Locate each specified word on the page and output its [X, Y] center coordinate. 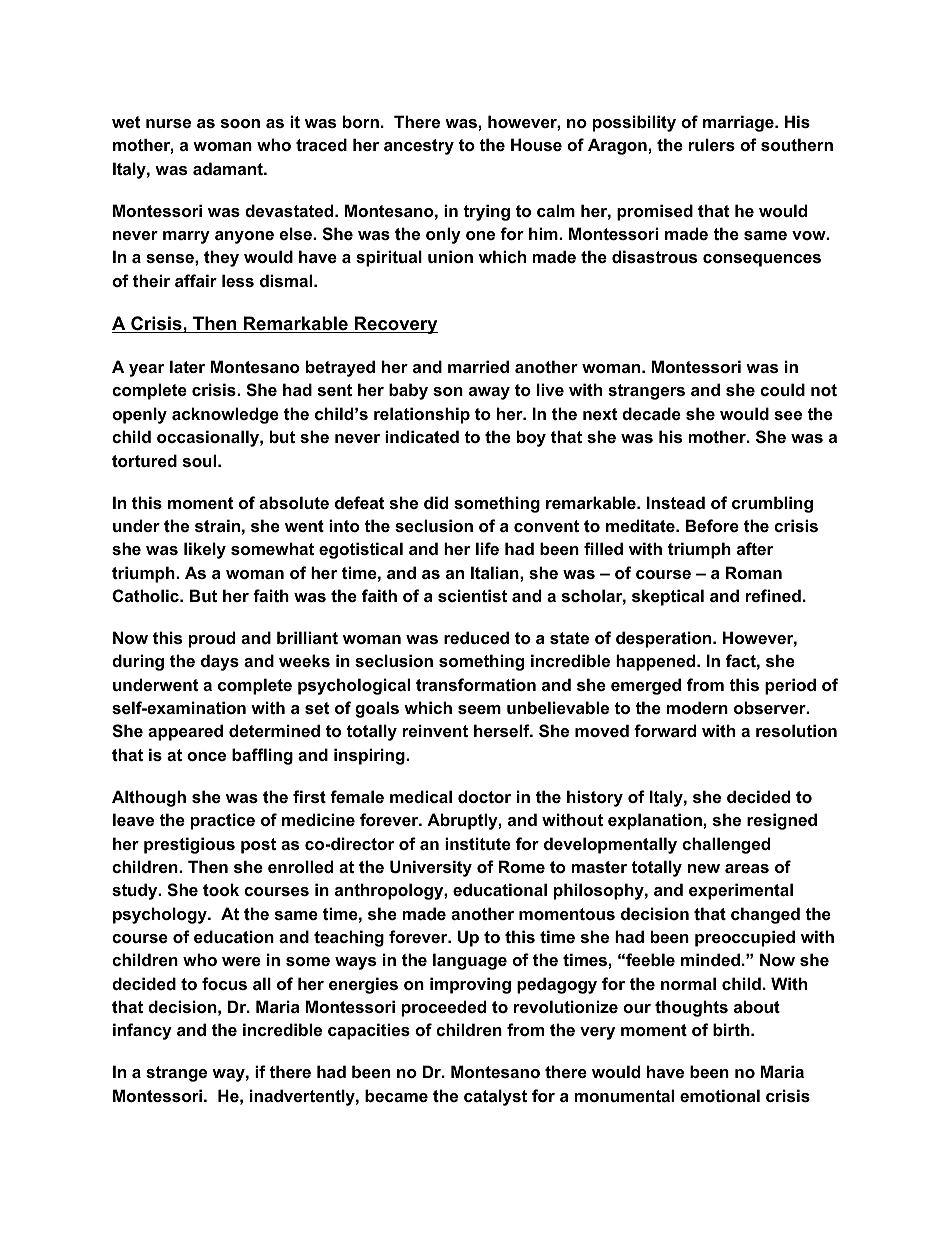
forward [665, 730]
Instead [676, 502]
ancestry [419, 147]
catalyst [495, 1097]
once [206, 756]
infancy [142, 1031]
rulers [712, 144]
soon [240, 123]
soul [201, 460]
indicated [422, 436]
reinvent [435, 730]
